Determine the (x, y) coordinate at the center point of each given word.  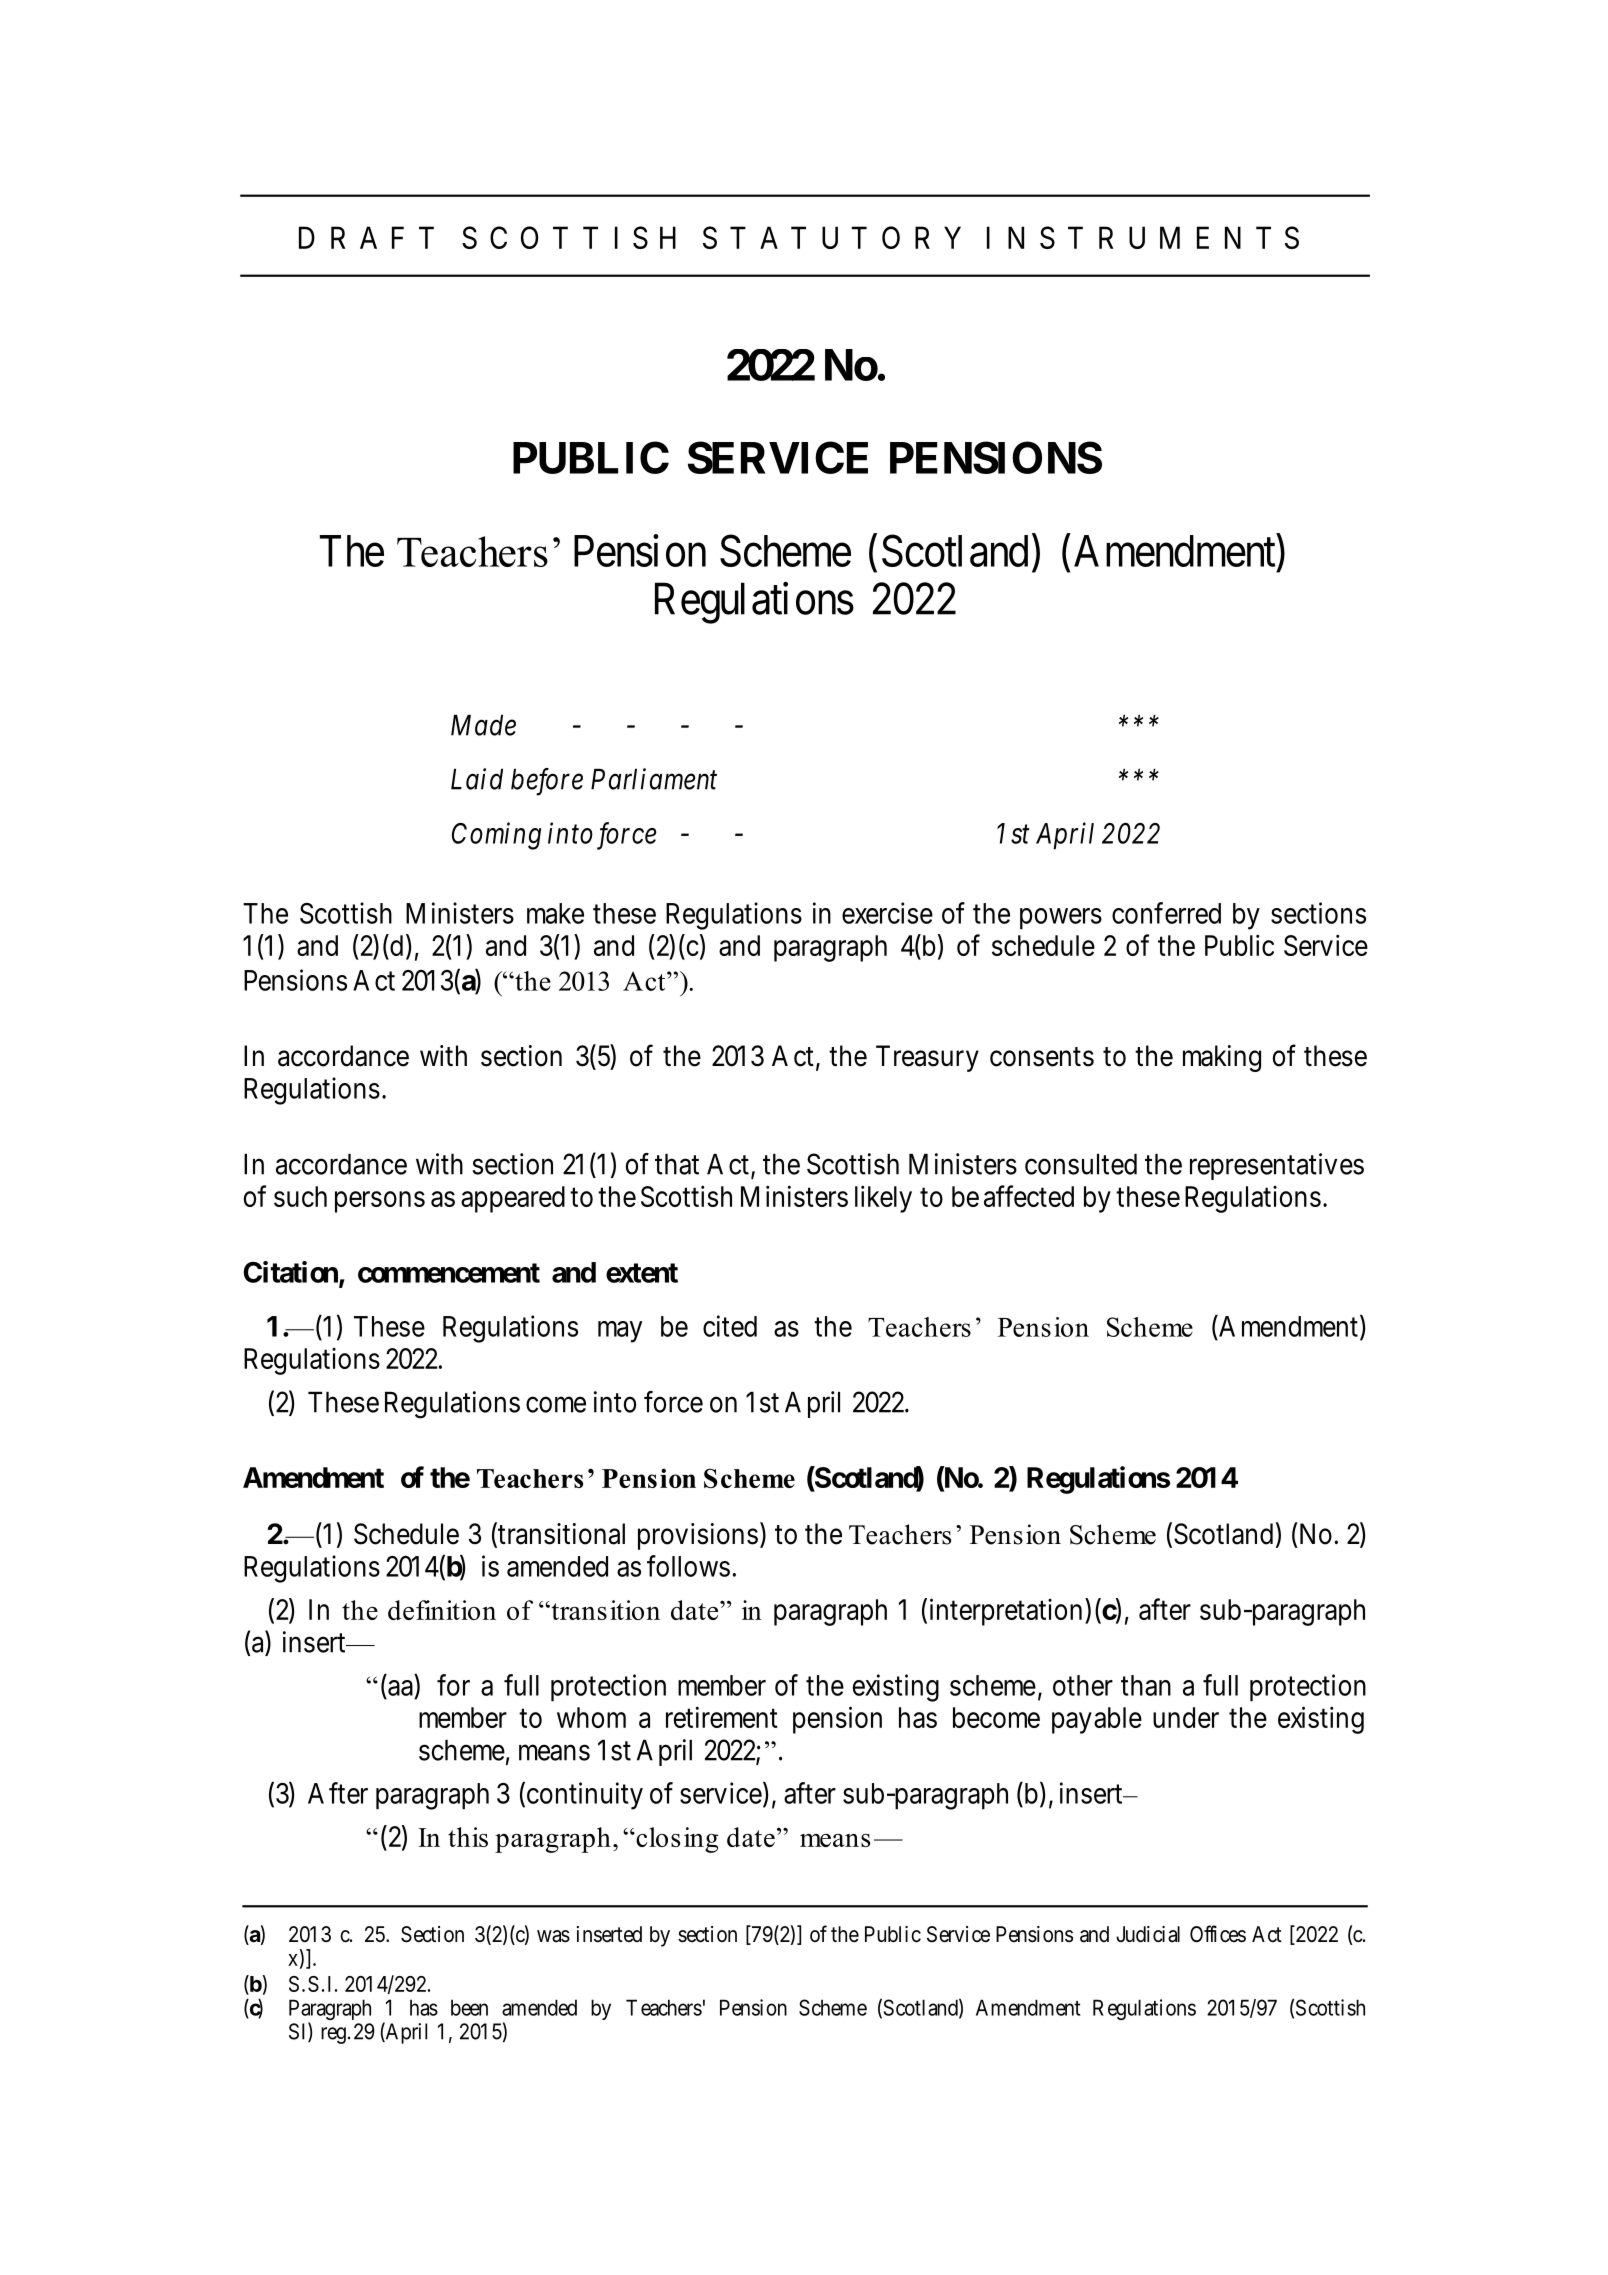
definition (442, 1610)
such (300, 1196)
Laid (477, 779)
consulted (1081, 1164)
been (469, 2007)
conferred (1166, 913)
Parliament (654, 779)
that (677, 1164)
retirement (722, 1717)
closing (676, 1840)
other (1083, 1685)
